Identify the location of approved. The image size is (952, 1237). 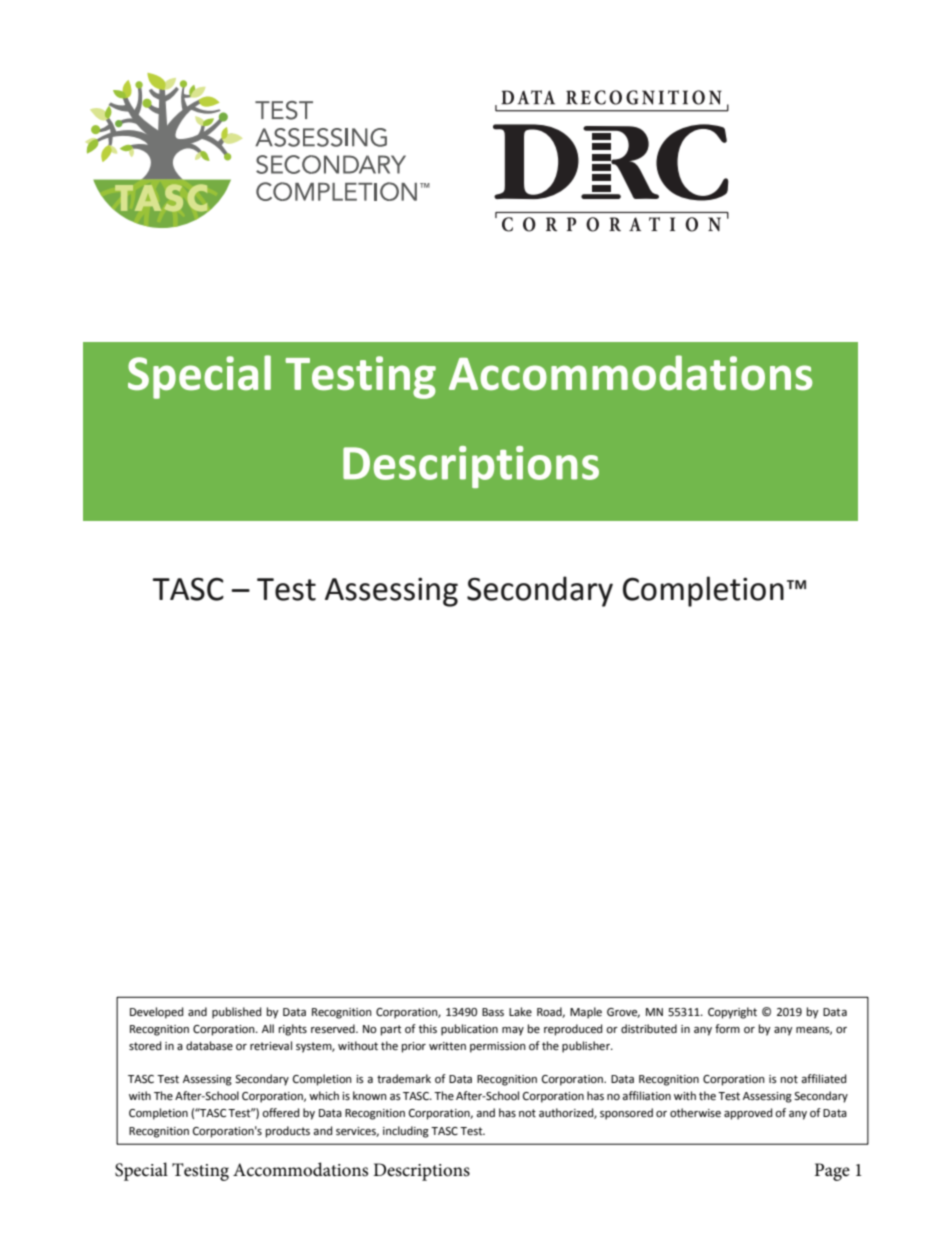
(748, 1114).
